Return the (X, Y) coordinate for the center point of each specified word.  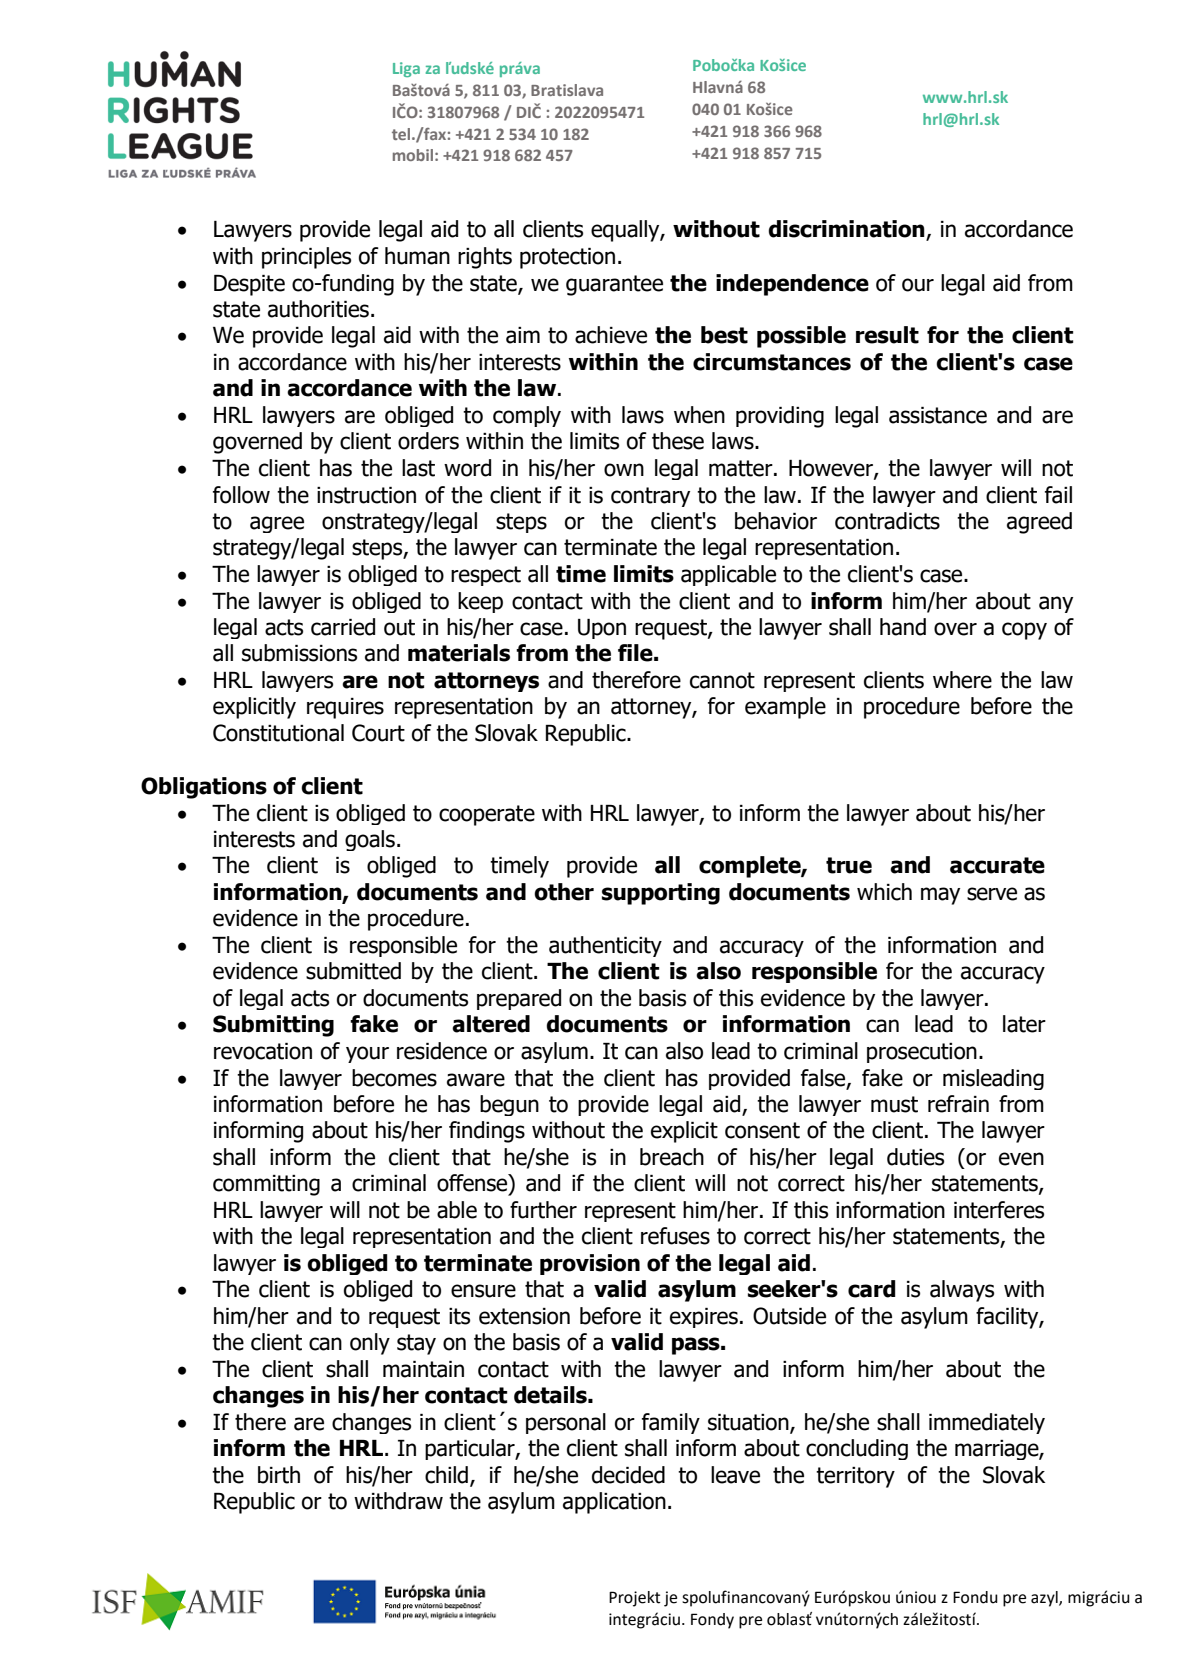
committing (266, 1185)
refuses (675, 1236)
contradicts (887, 521)
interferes (999, 1210)
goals (370, 840)
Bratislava (567, 90)
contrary (650, 497)
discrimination (848, 230)
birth (279, 1475)
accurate (997, 865)
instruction (366, 495)
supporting (661, 894)
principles (306, 258)
